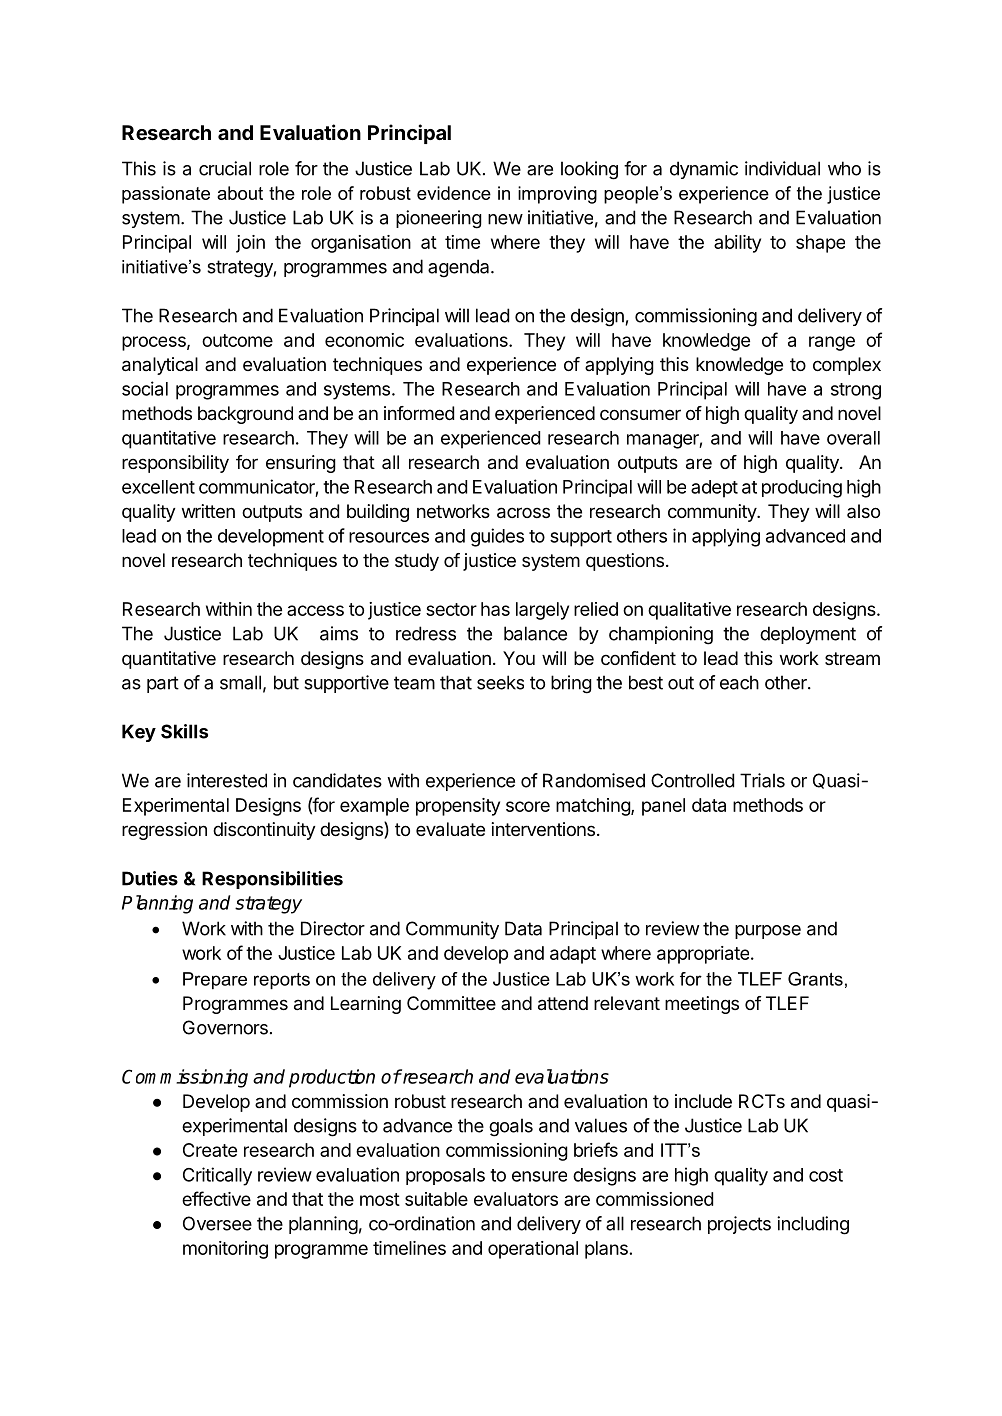 Image resolution: width=1002 pixels, height=1416 pixels. What do you see at coordinates (240, 193) in the screenshot?
I see `about` at bounding box center [240, 193].
